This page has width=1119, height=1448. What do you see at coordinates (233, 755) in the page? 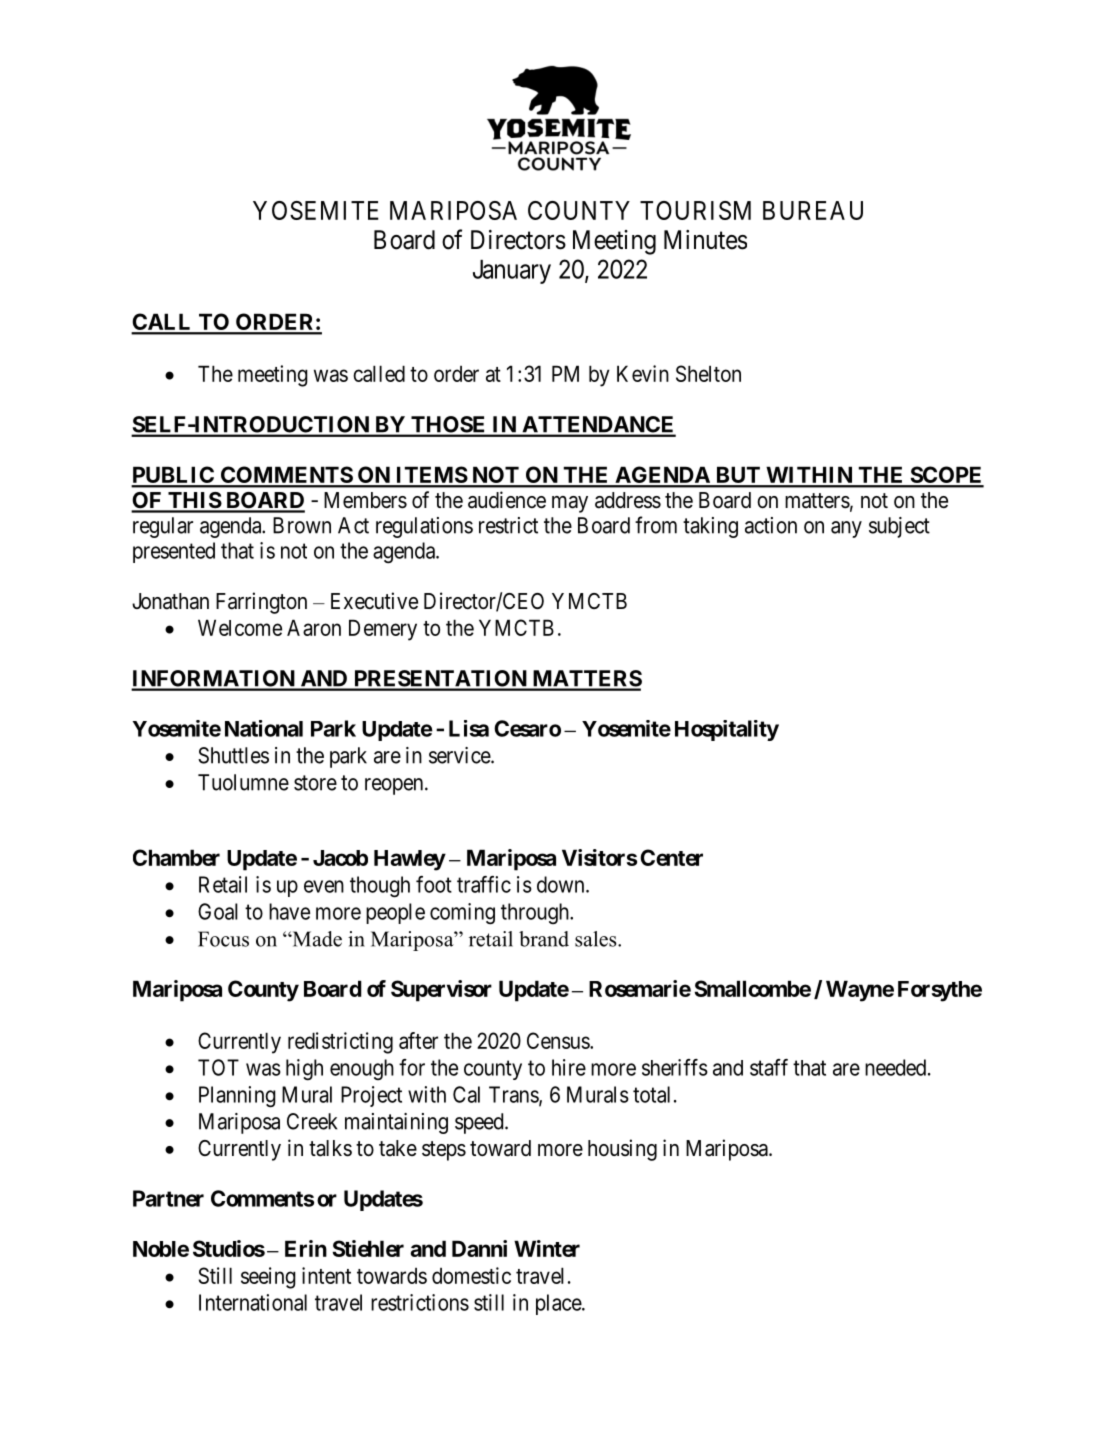
I see `Shuttles` at bounding box center [233, 755].
